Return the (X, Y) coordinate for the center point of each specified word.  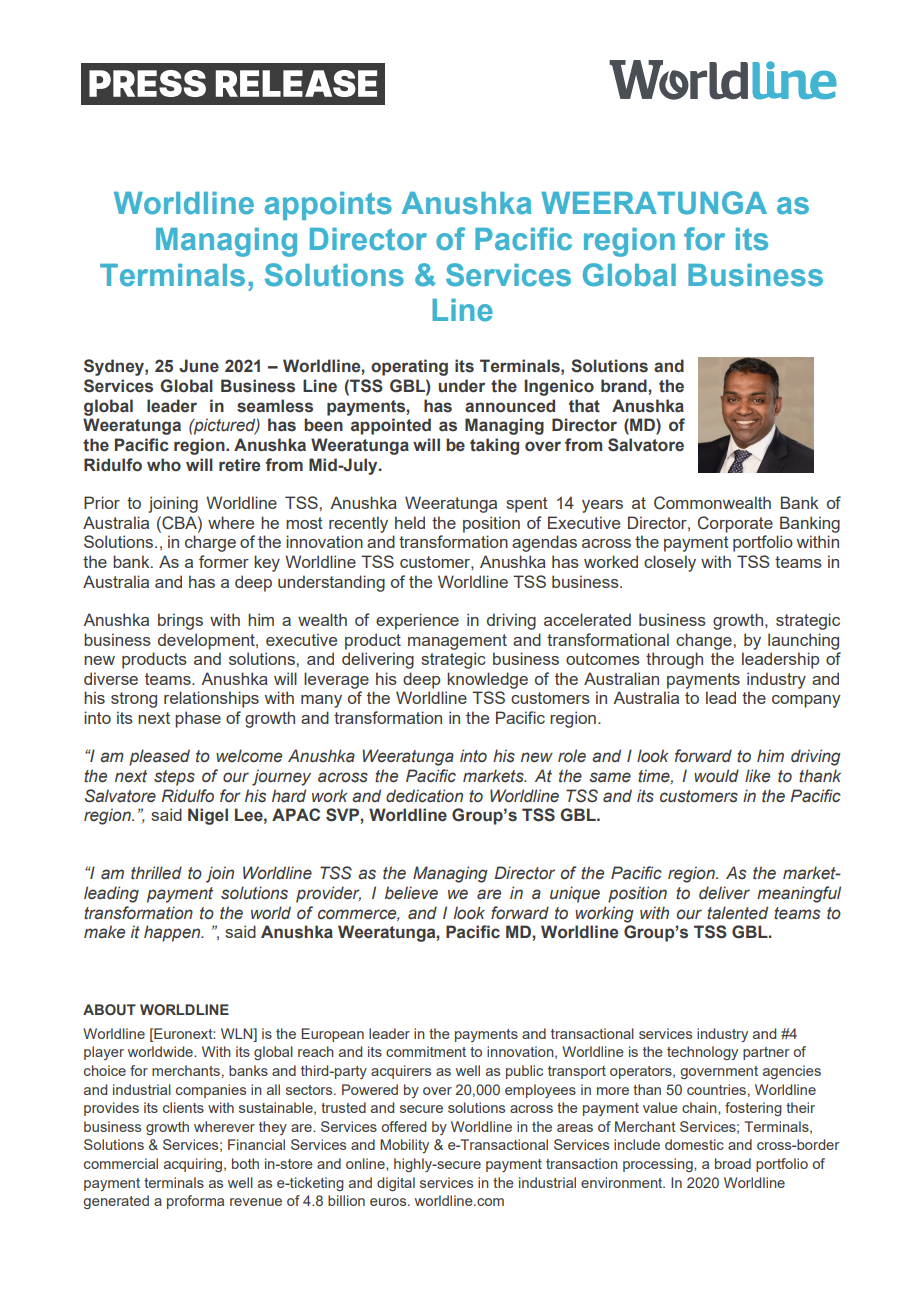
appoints (328, 206)
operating (409, 367)
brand (625, 386)
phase (198, 719)
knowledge (487, 680)
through (674, 660)
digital (396, 1184)
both (245, 1163)
